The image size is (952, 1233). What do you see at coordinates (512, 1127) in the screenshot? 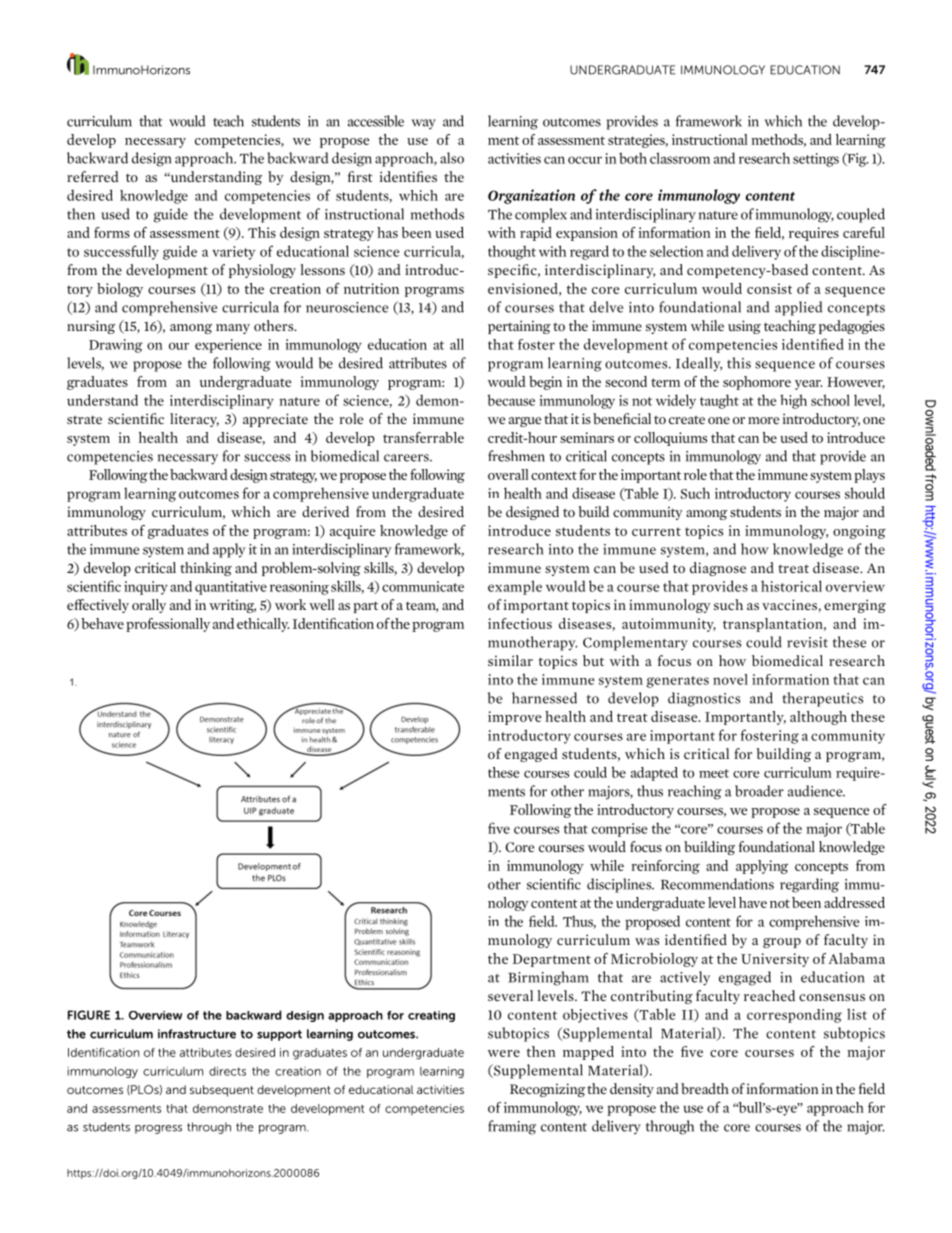
I see `framing` at bounding box center [512, 1127].
